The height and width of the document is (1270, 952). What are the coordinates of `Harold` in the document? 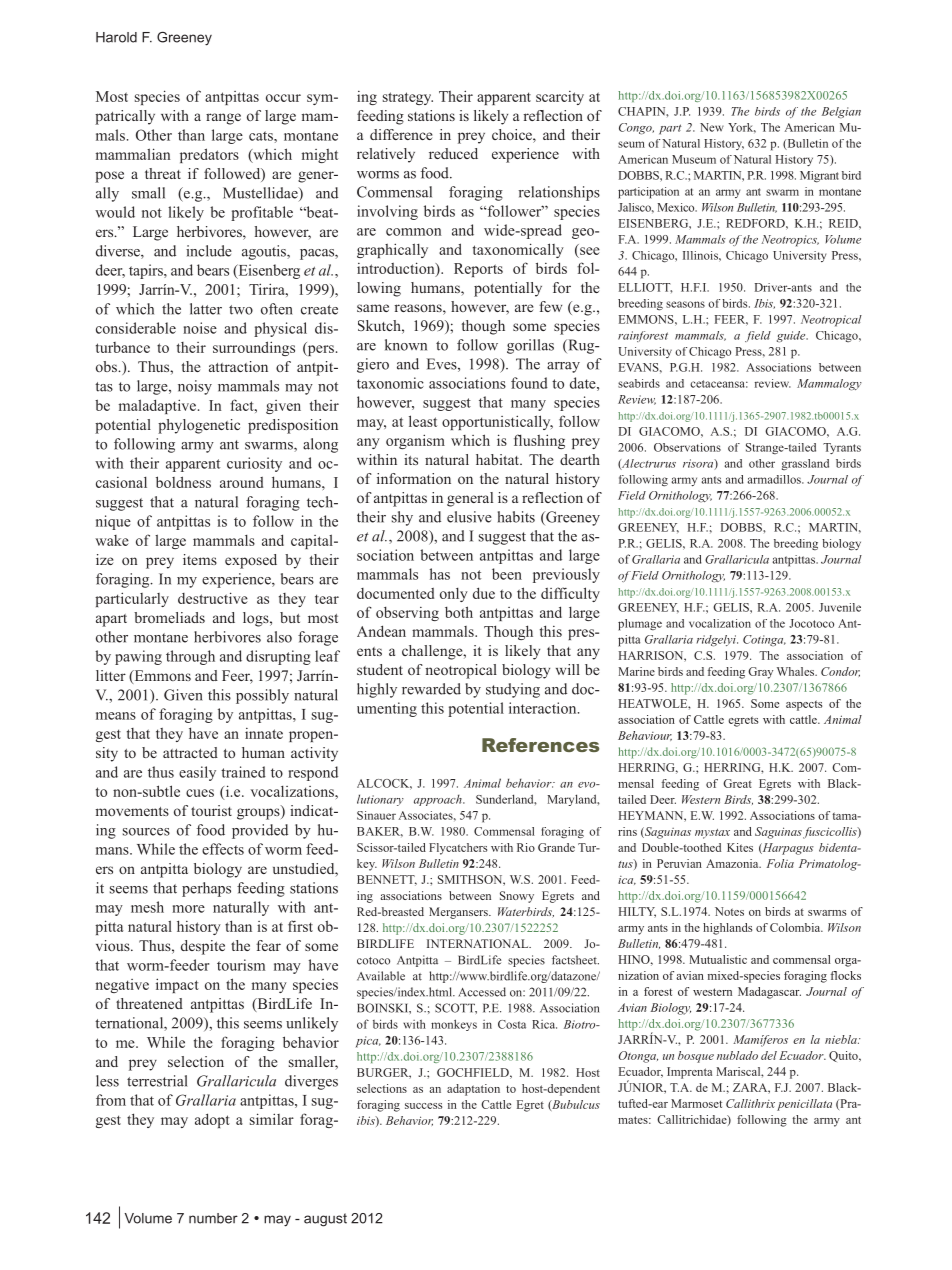 It's located at (116, 37).
